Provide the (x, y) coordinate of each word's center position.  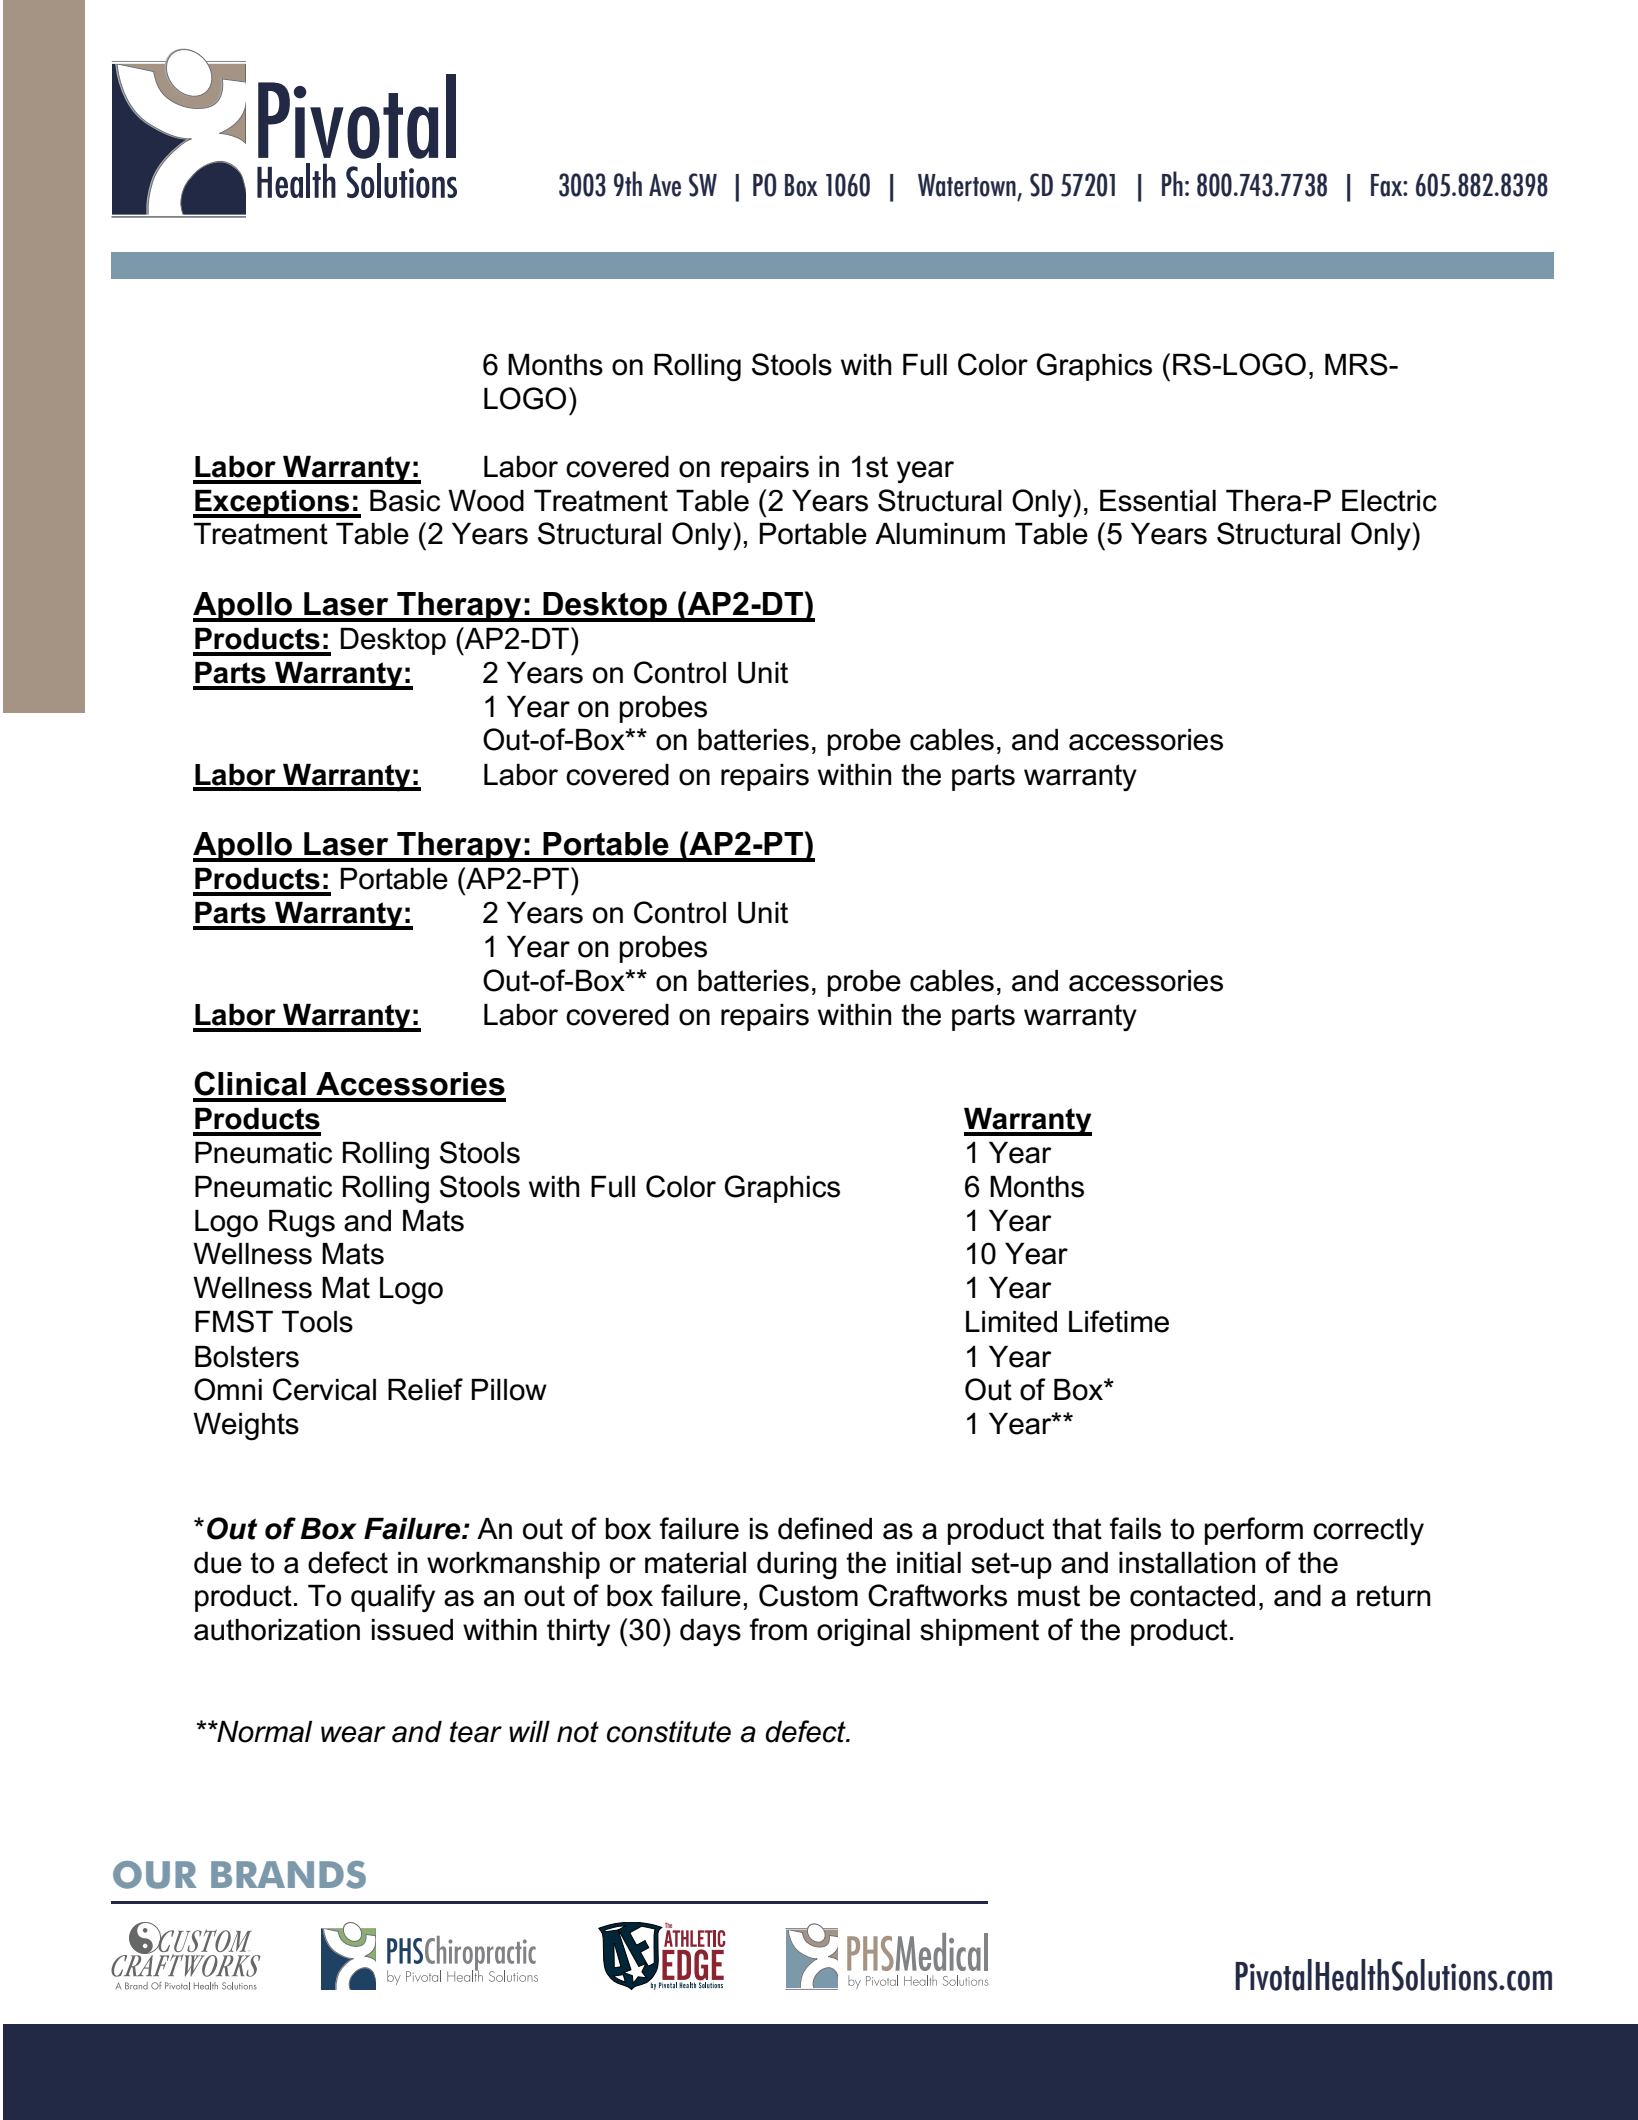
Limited (1011, 1322)
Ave (665, 185)
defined (825, 1528)
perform (1254, 1531)
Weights (246, 1427)
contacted (1192, 1596)
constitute (669, 1732)
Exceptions (272, 504)
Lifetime (1119, 1321)
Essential (1158, 501)
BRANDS (288, 1875)
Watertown (967, 185)
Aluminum (940, 534)
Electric (1389, 501)
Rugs (302, 1224)
